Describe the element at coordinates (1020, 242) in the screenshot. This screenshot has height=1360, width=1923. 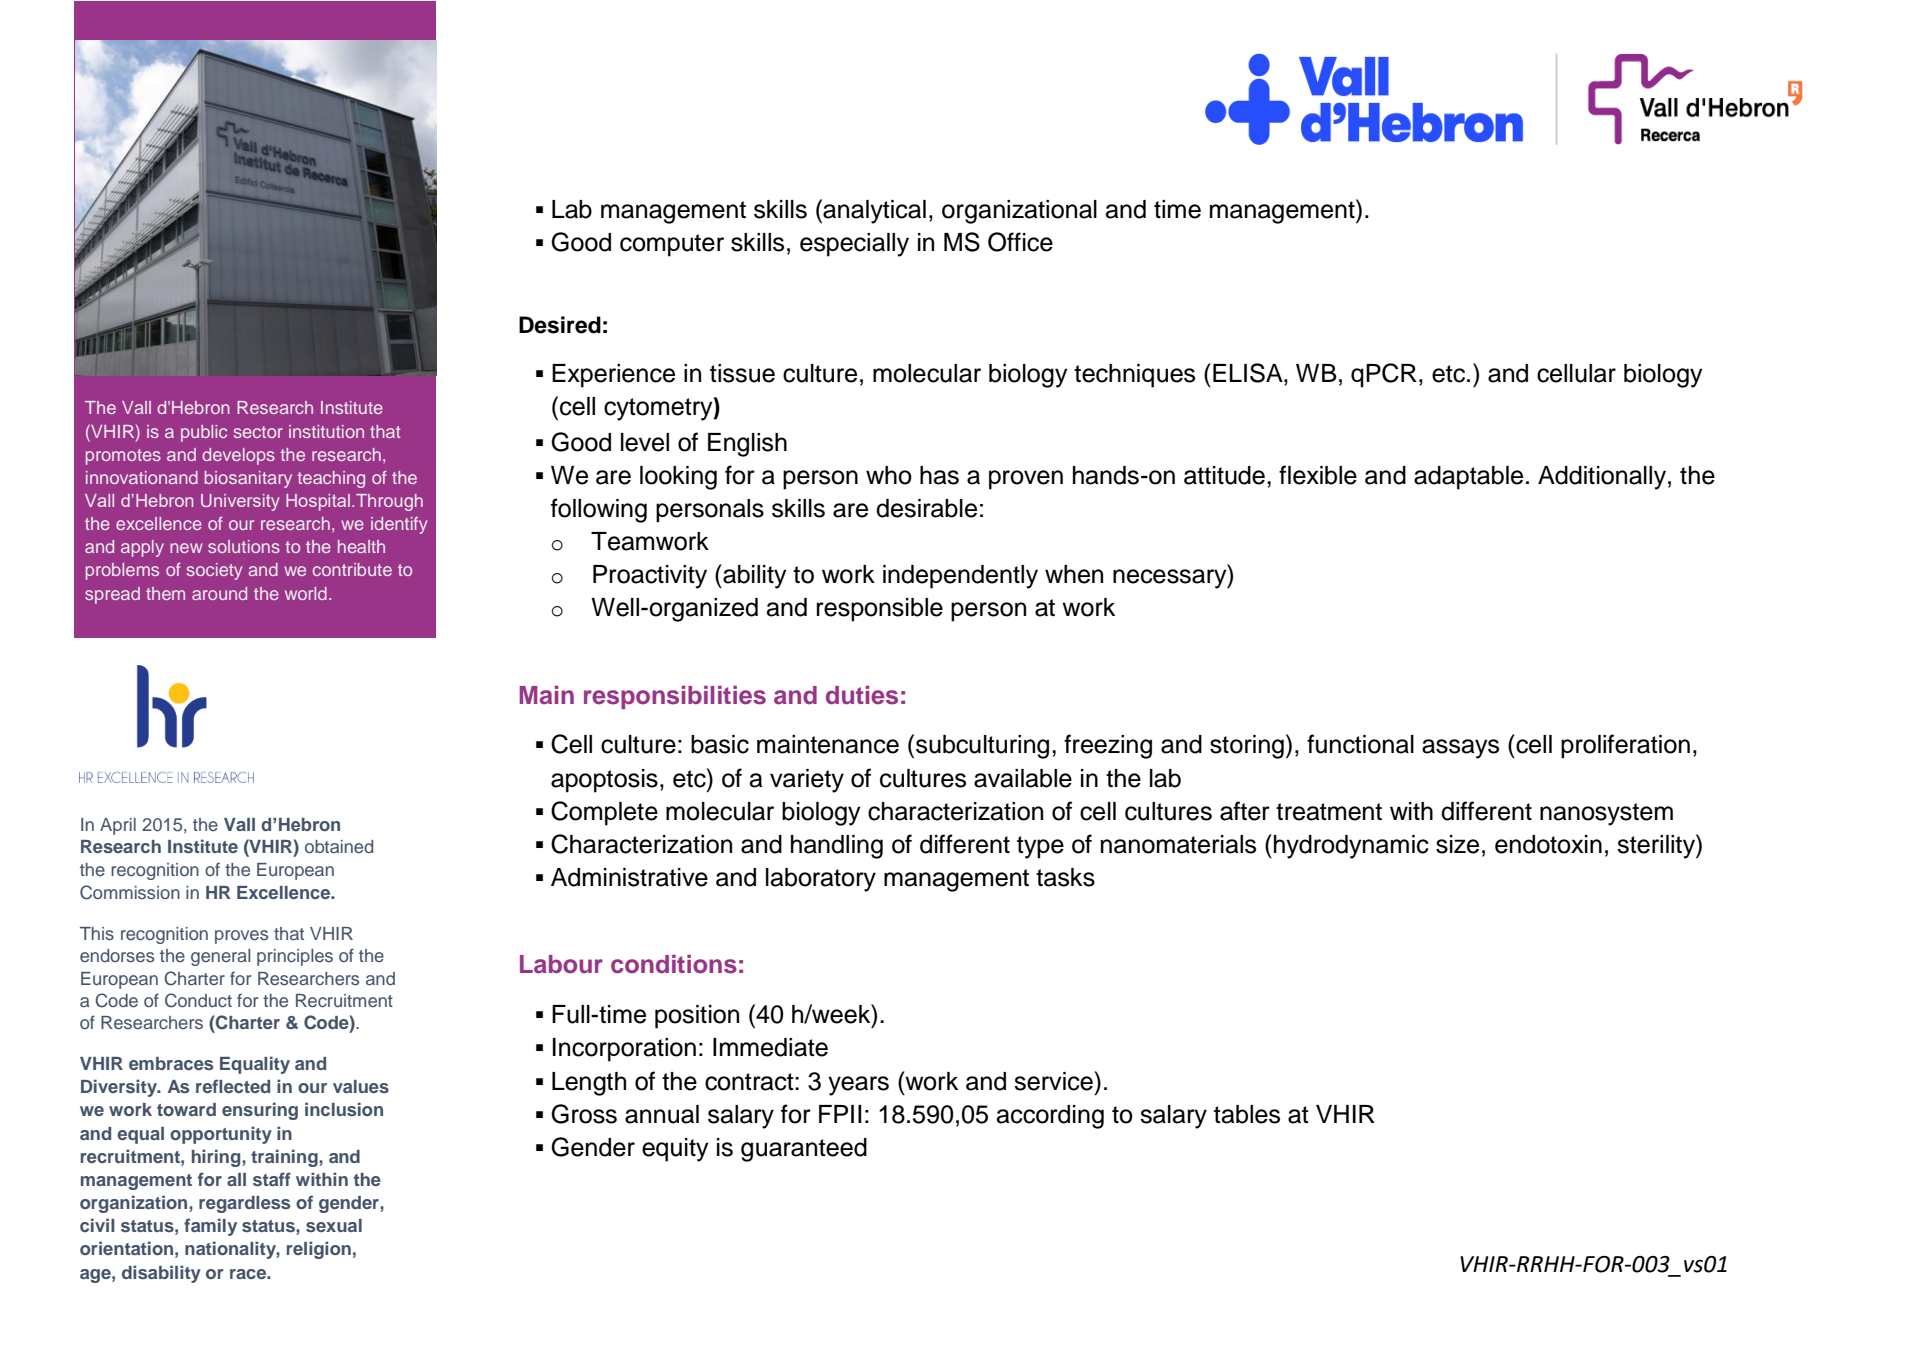
I see `Office` at that location.
